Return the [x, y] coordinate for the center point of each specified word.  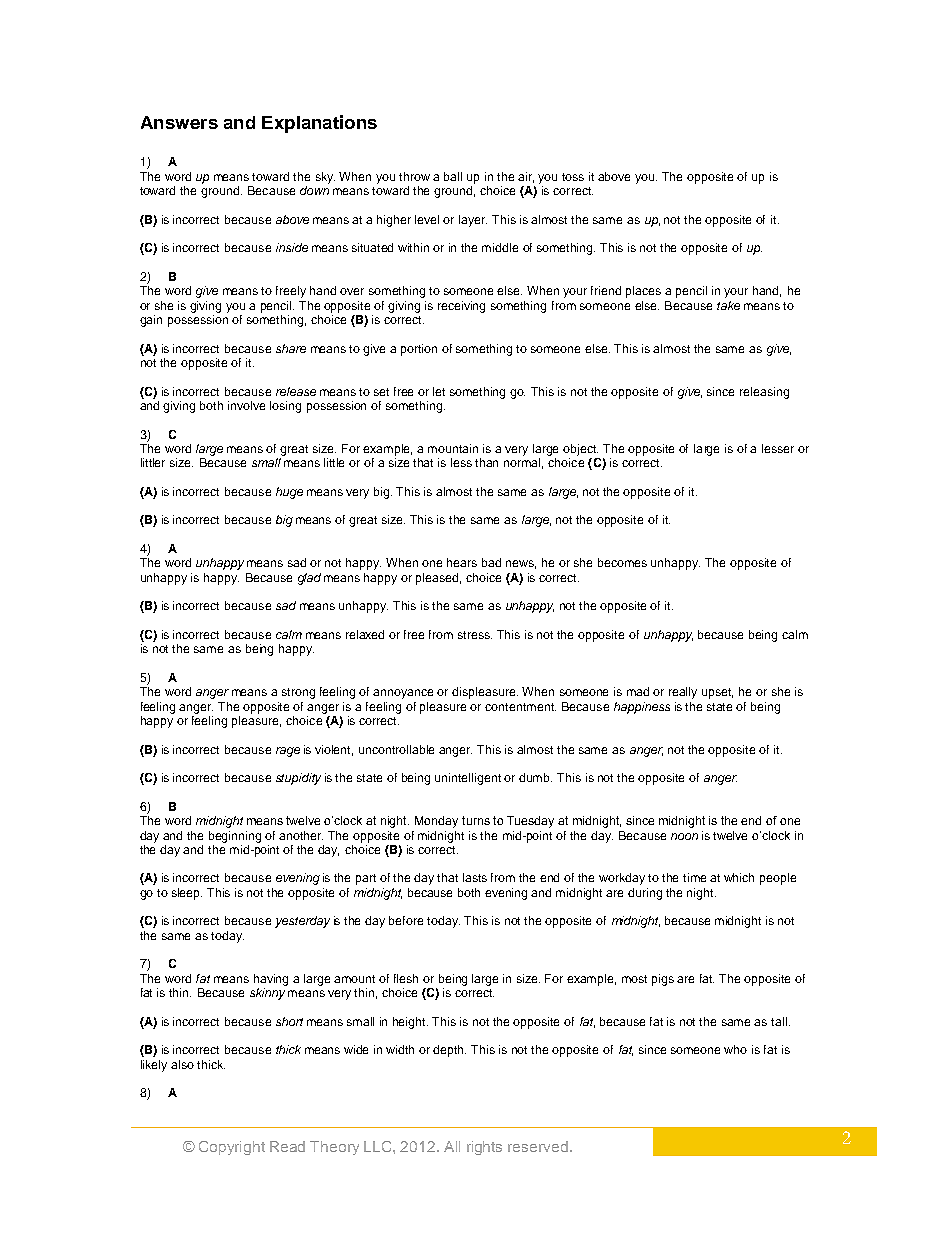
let [439, 391]
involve [246, 405]
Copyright [232, 1148]
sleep [187, 894]
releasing [764, 393]
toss [573, 177]
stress [475, 635]
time [694, 877]
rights [484, 1148]
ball [453, 176]
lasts [475, 877]
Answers [179, 122]
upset [717, 693]
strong [298, 693]
